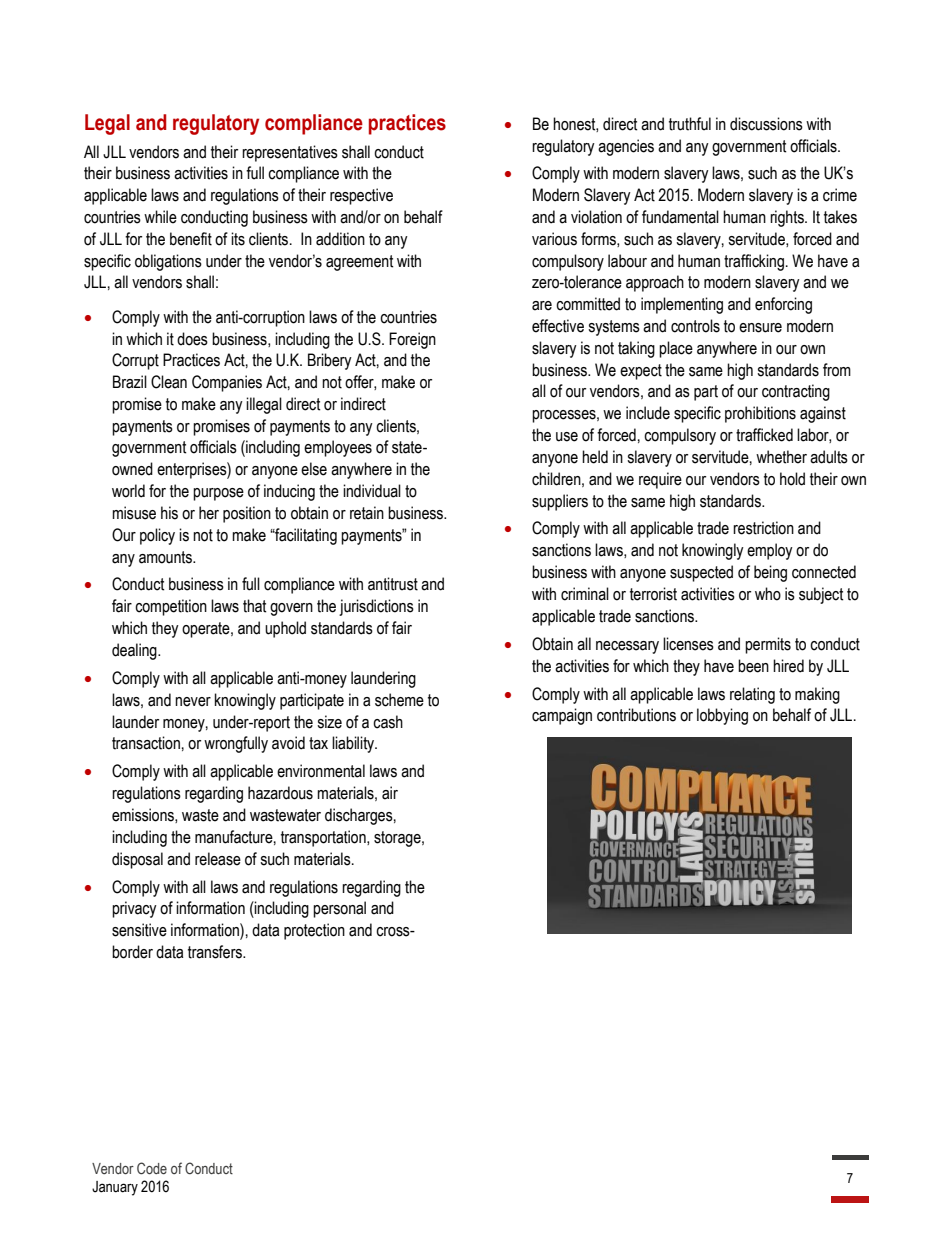 The image size is (952, 1233). Describe the element at coordinates (412, 340) in the screenshot. I see `Foreign` at that location.
